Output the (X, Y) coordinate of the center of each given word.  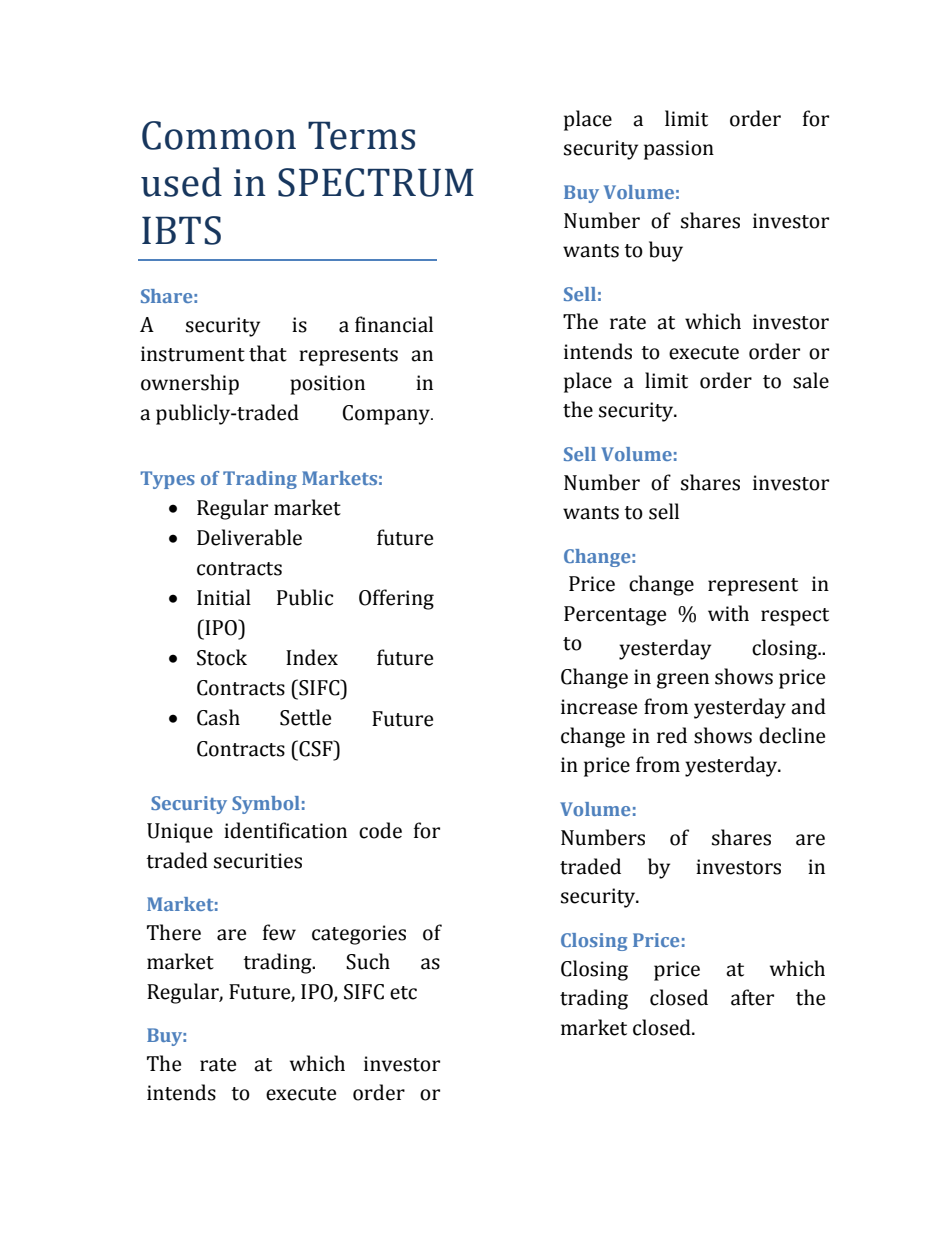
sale (811, 380)
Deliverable (249, 537)
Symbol (266, 805)
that (268, 353)
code (380, 830)
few (279, 932)
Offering (396, 599)
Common (219, 135)
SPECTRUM (376, 182)
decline (792, 735)
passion (679, 150)
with (728, 613)
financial (394, 324)
